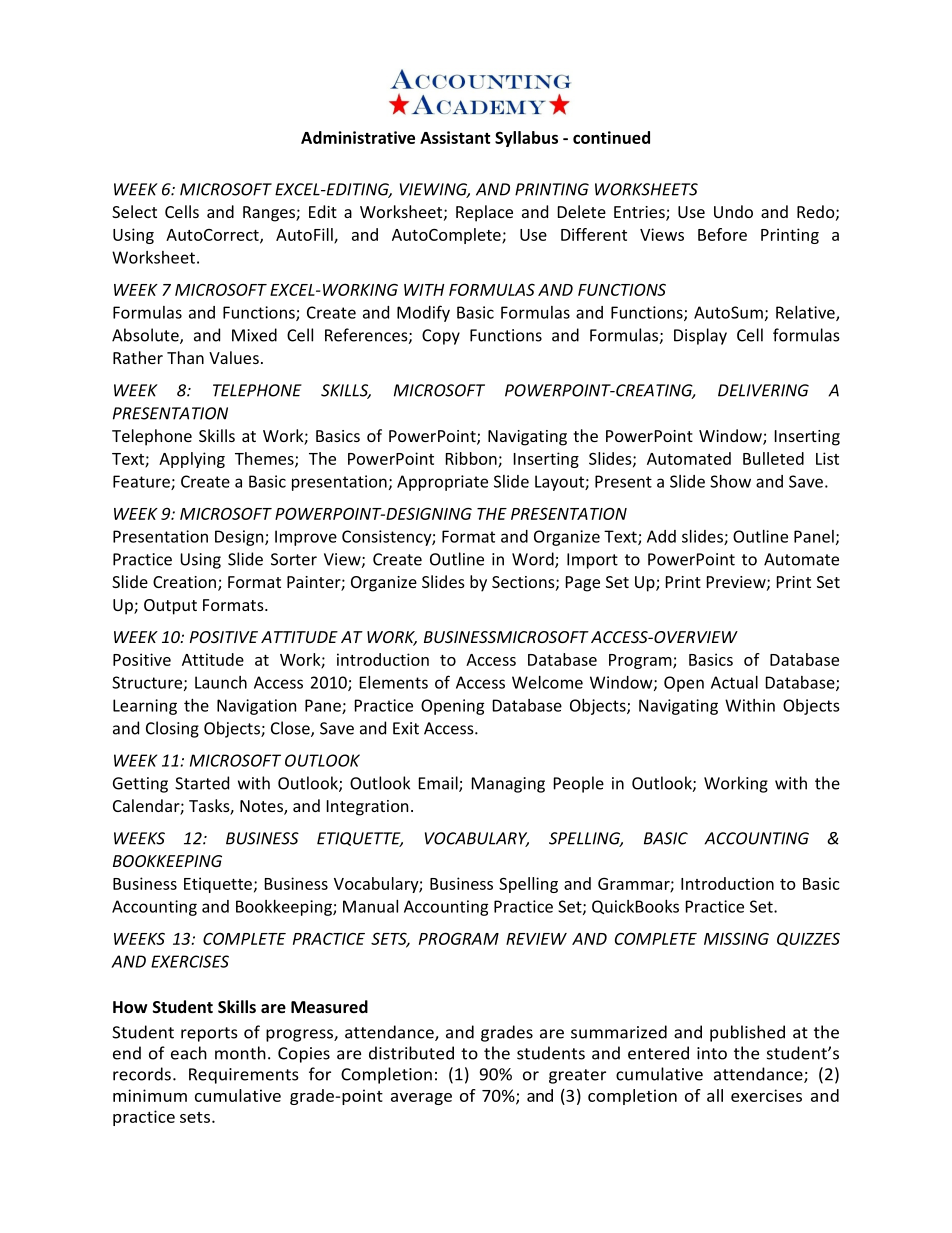  What do you see at coordinates (244, 1076) in the document?
I see `Requirements` at bounding box center [244, 1076].
